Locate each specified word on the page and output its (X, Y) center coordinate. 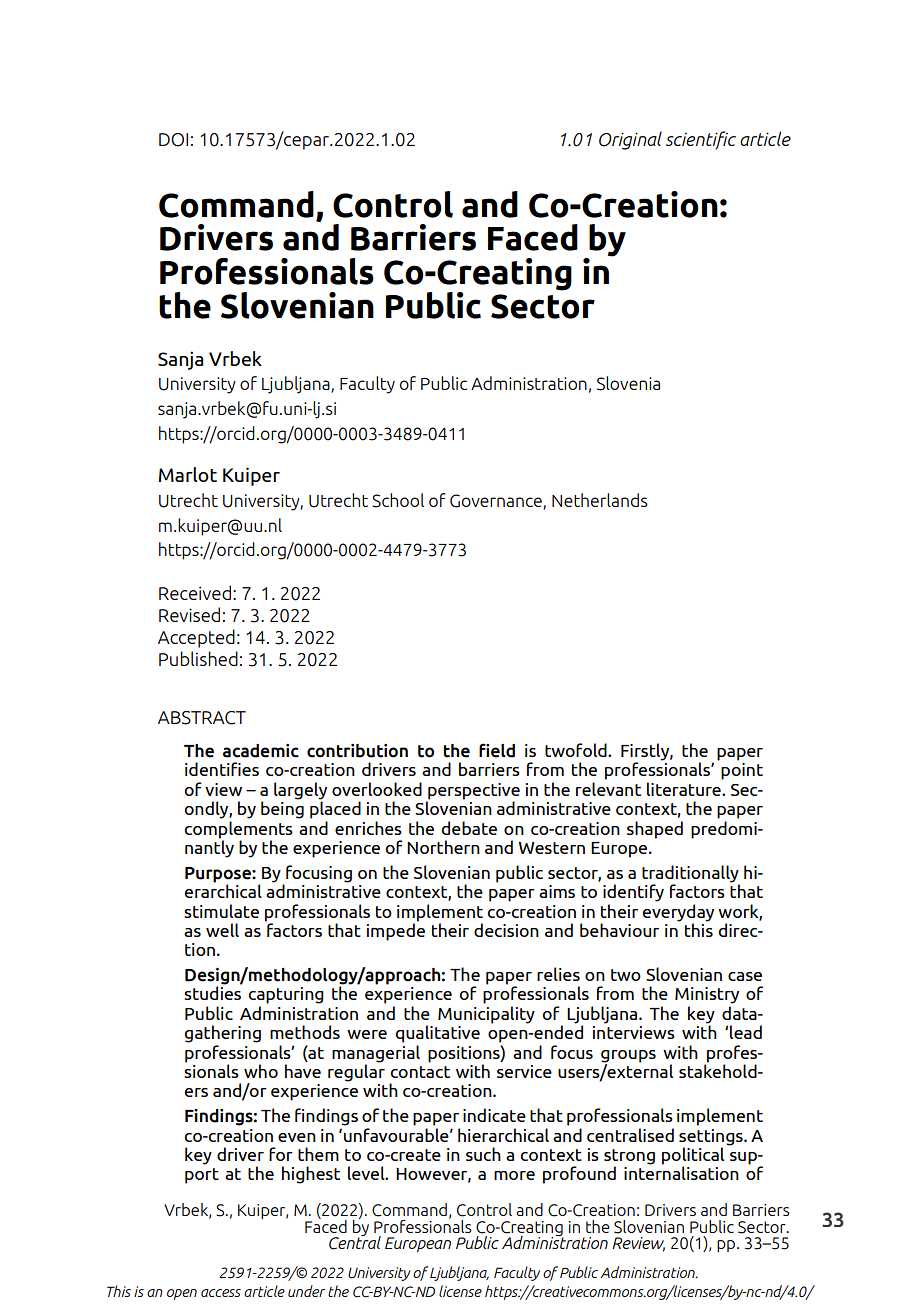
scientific (701, 140)
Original (630, 140)
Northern (443, 847)
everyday (678, 911)
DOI (173, 140)
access (221, 1293)
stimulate (221, 911)
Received (195, 592)
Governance (497, 502)
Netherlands (600, 500)
